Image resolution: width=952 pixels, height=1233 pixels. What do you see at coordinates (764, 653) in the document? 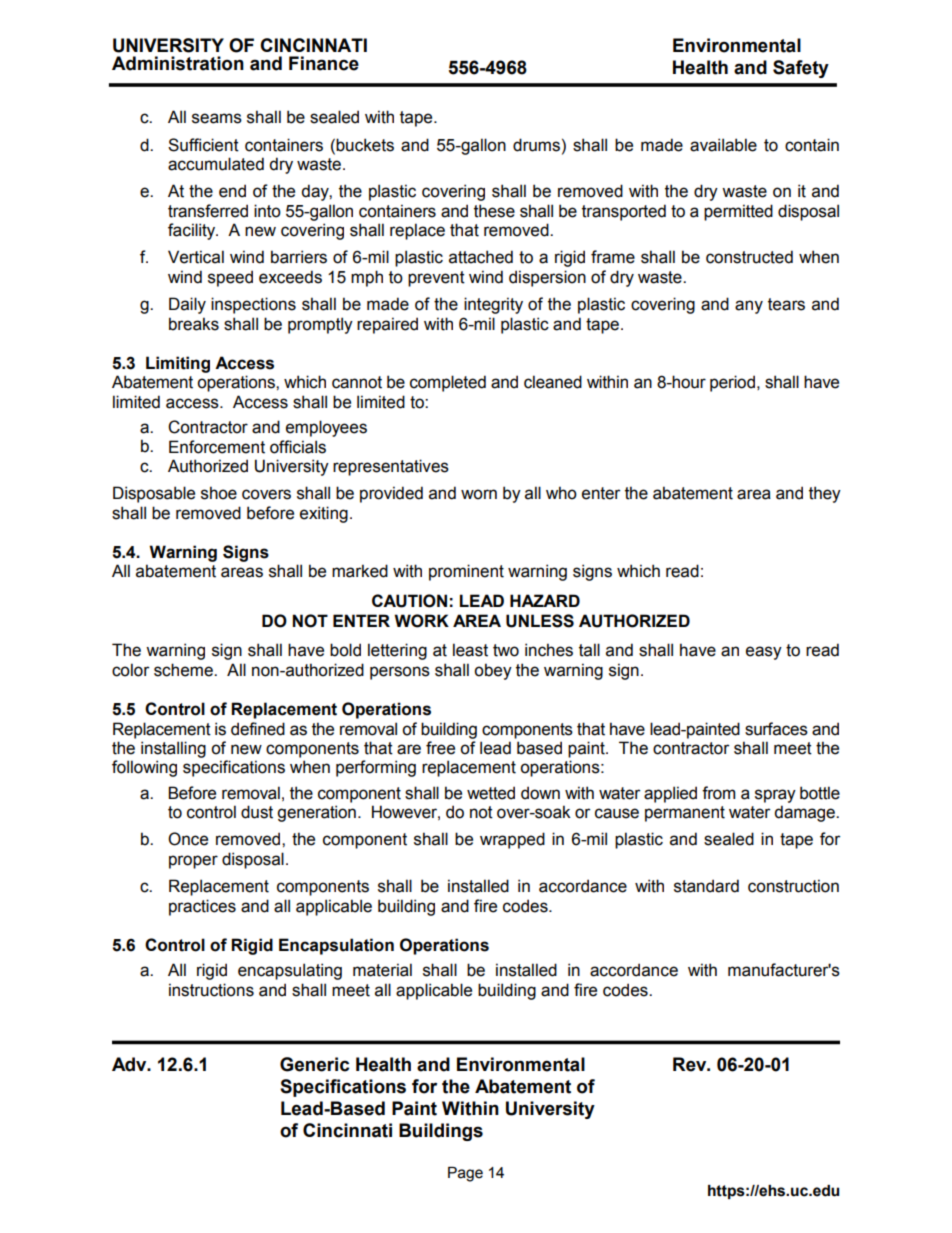
I see `easy` at bounding box center [764, 653].
